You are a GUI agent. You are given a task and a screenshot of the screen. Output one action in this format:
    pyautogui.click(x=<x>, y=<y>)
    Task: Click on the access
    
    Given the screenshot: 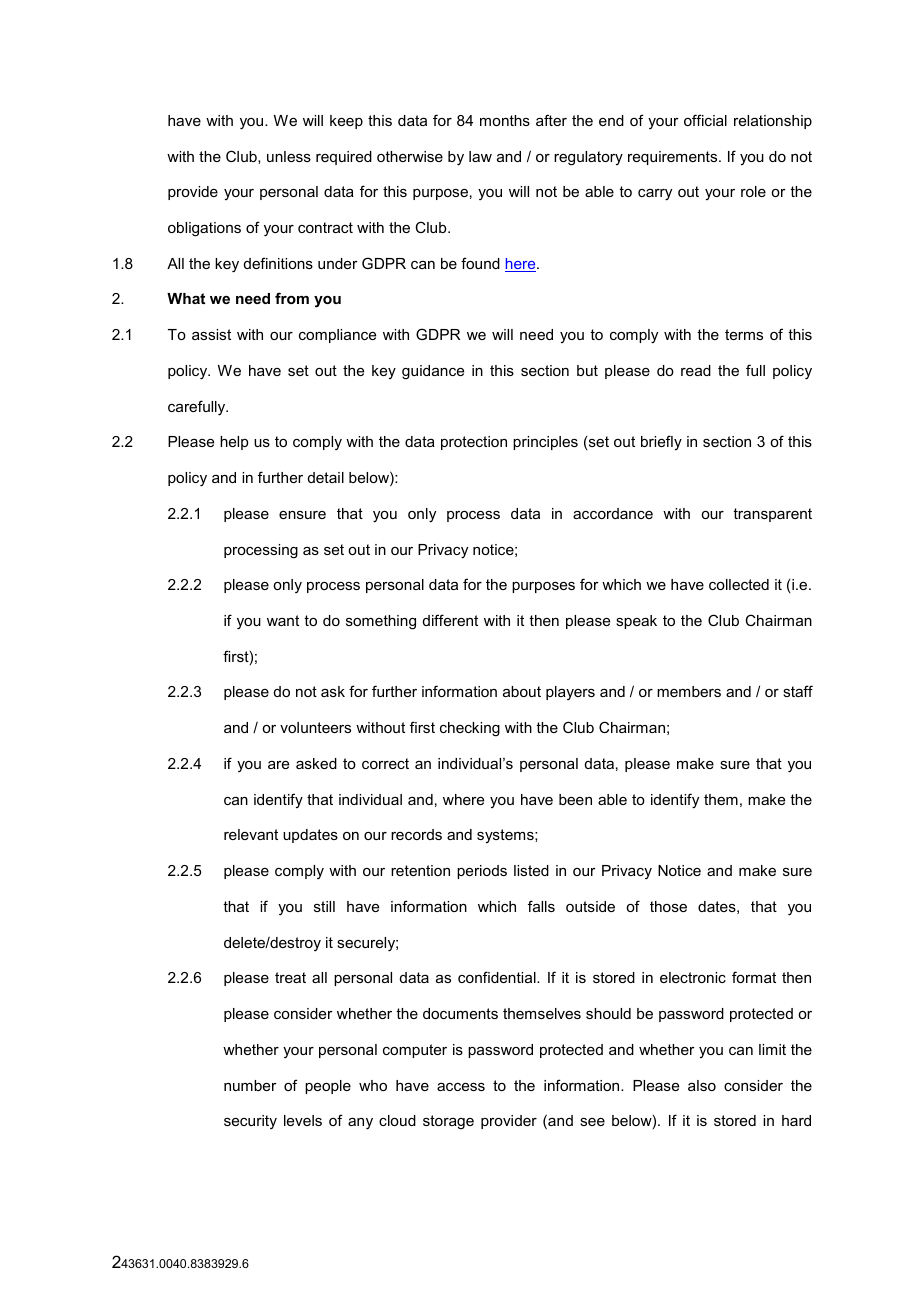 What is the action you would take?
    pyautogui.click(x=461, y=1087)
